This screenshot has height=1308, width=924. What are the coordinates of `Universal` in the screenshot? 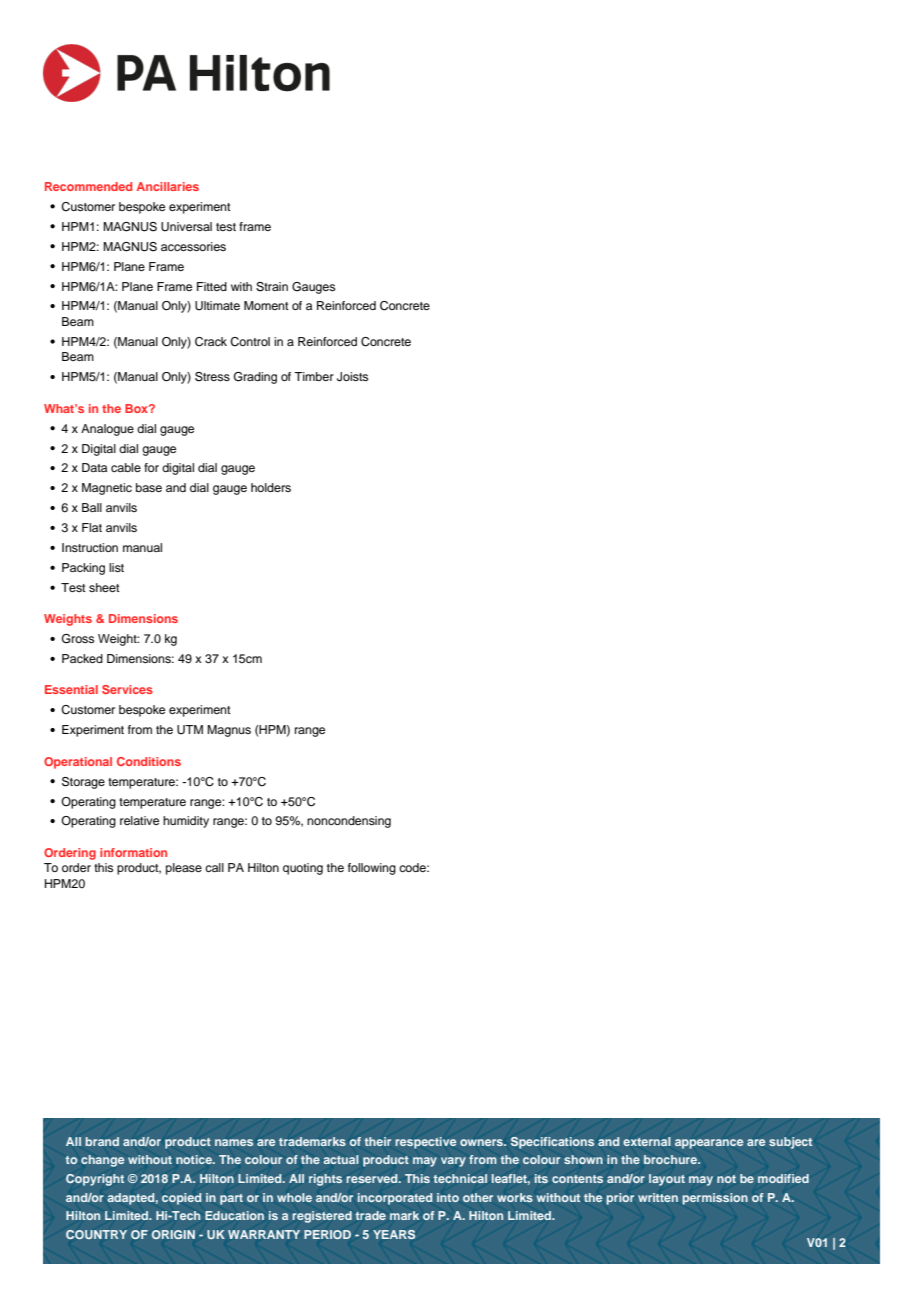 It's located at (186, 227).
